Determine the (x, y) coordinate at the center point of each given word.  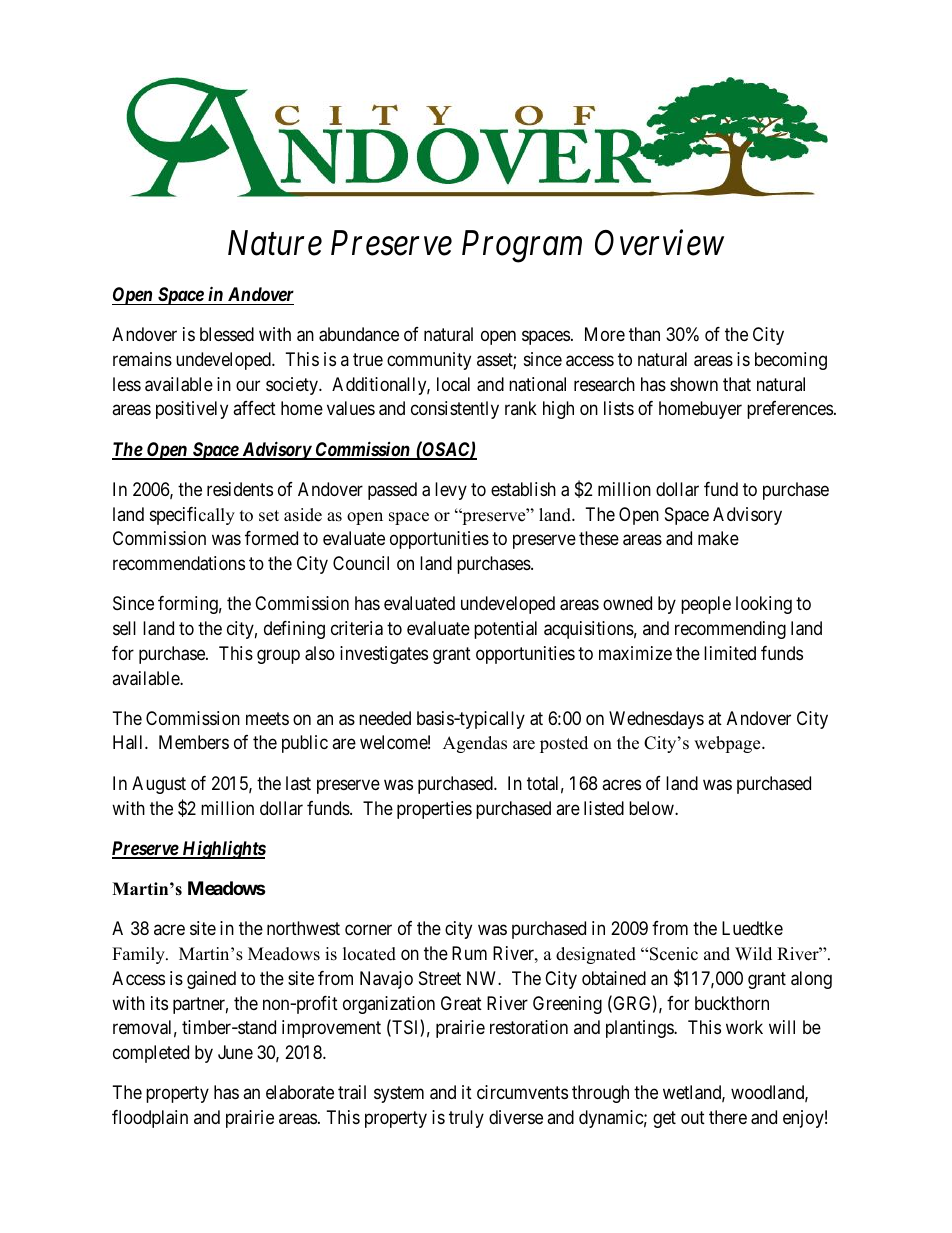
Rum (469, 953)
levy (451, 491)
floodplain (150, 1119)
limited (730, 653)
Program (522, 246)
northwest (303, 928)
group (278, 656)
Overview (659, 243)
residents (240, 489)
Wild (753, 954)
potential (505, 630)
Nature (275, 243)
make (718, 538)
